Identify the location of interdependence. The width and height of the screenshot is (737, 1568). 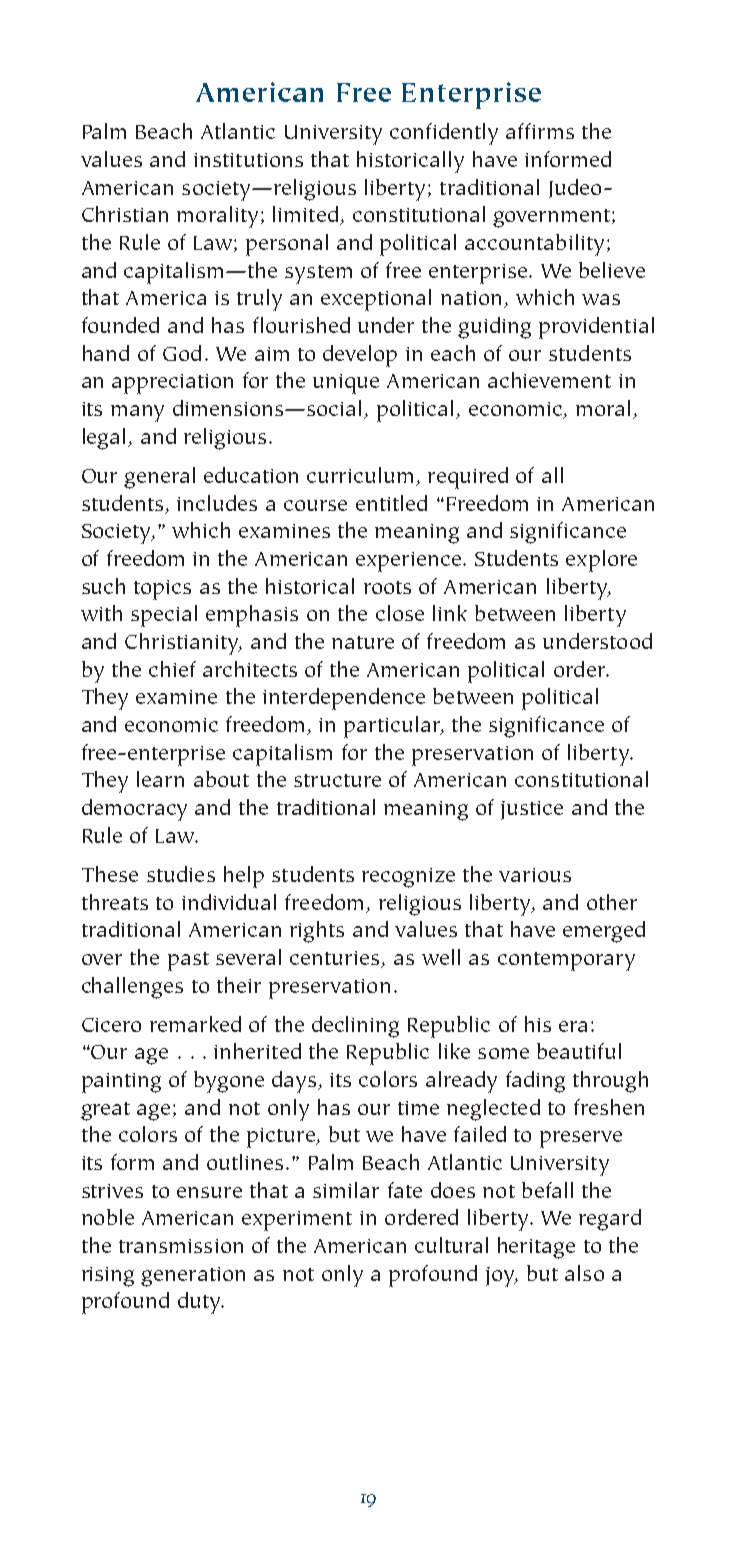
(344, 699).
